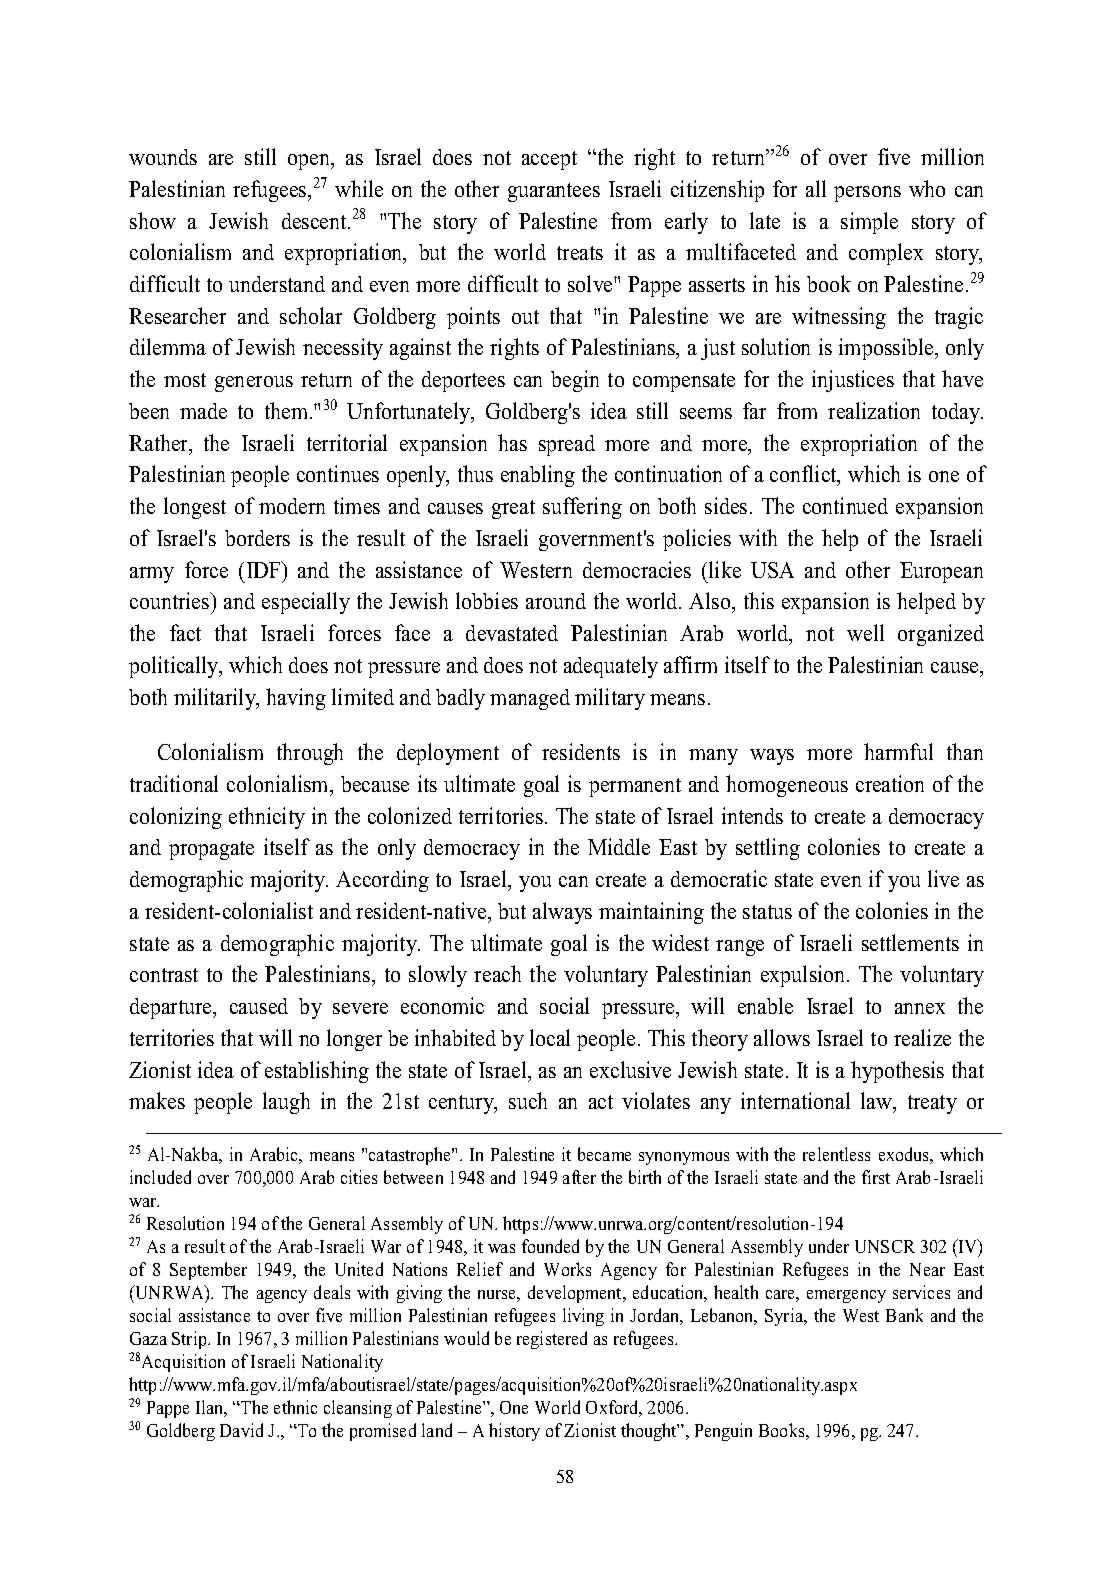 Image resolution: width=1119 pixels, height=1583 pixels. What do you see at coordinates (241, 1430) in the screenshot?
I see `David` at bounding box center [241, 1430].
